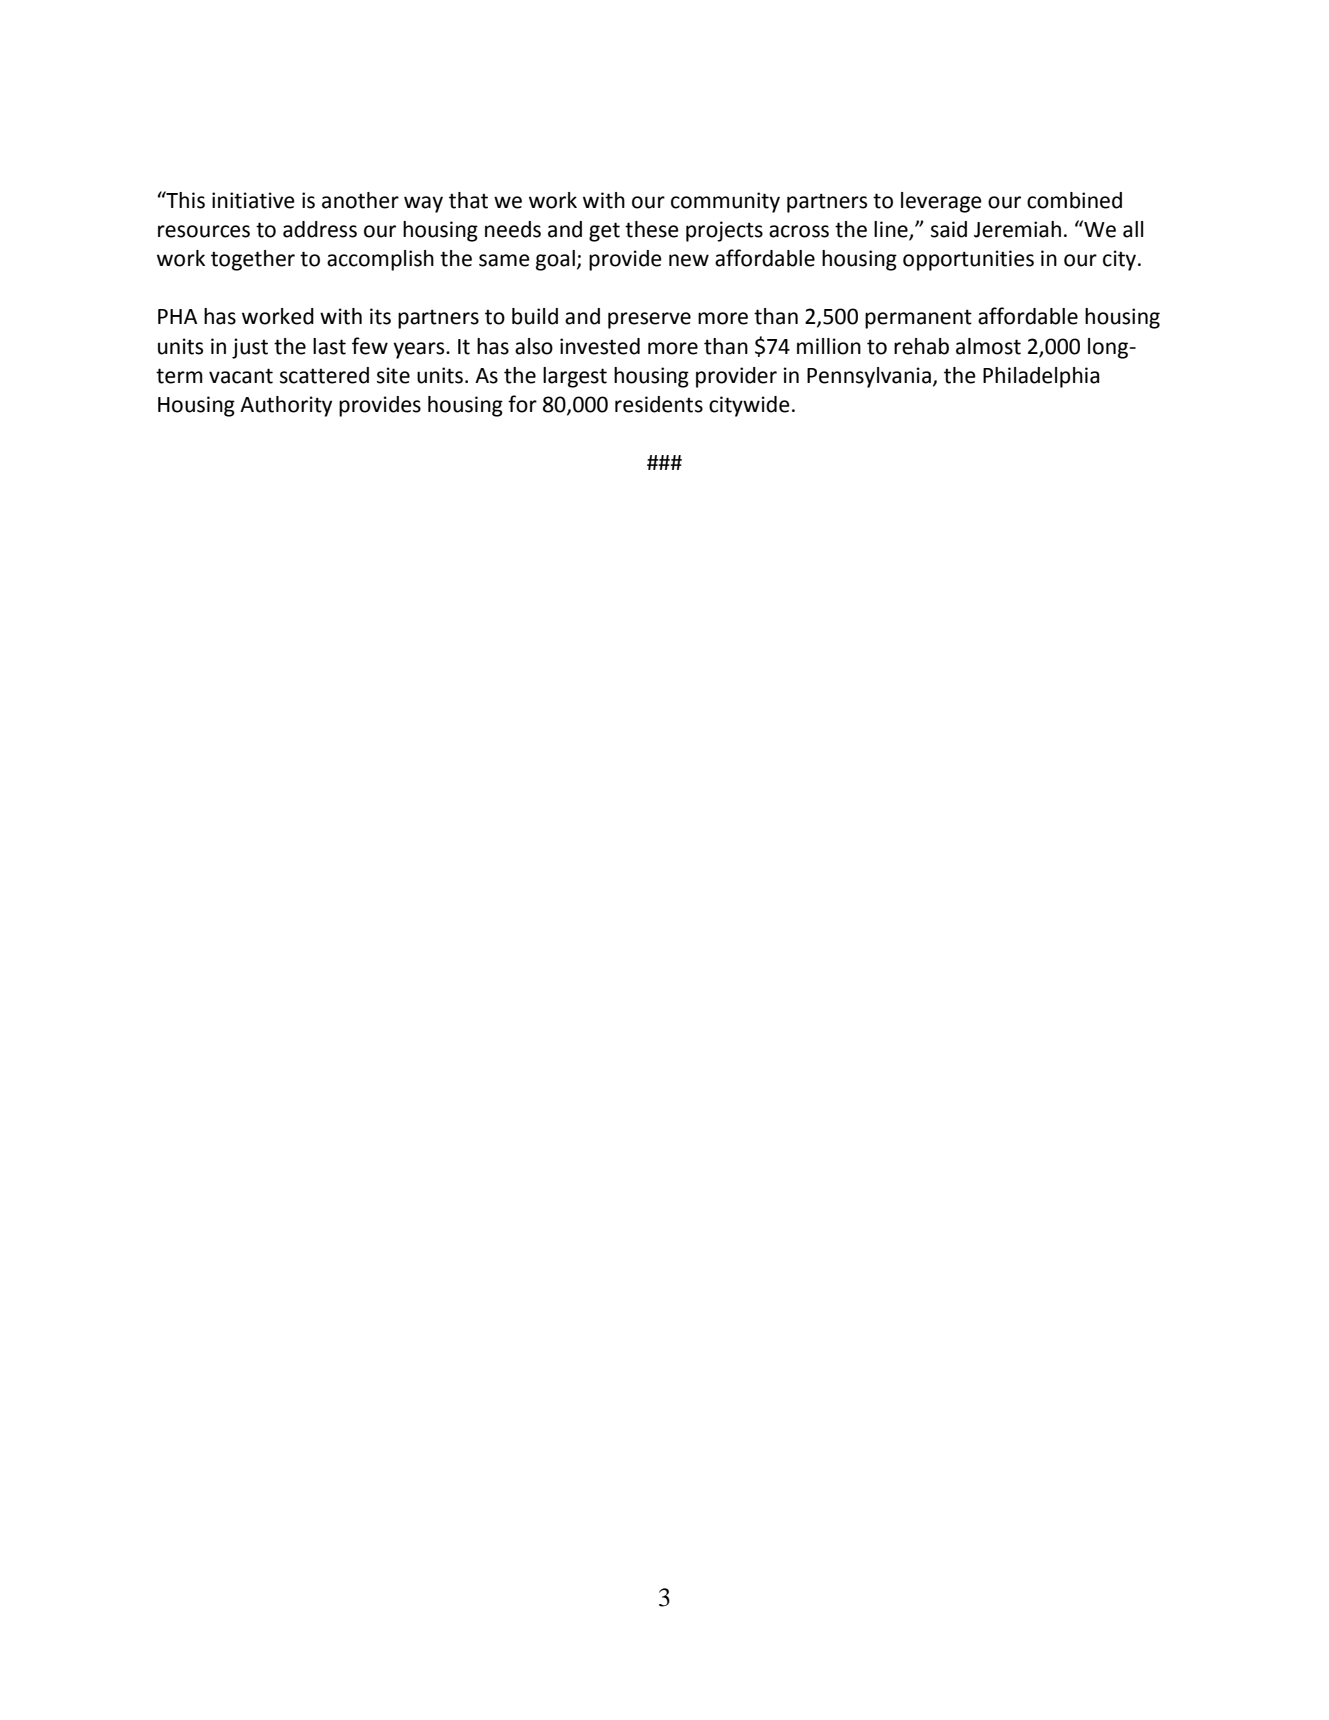  Describe the element at coordinates (286, 406) in the page. I see `Authority` at that location.
